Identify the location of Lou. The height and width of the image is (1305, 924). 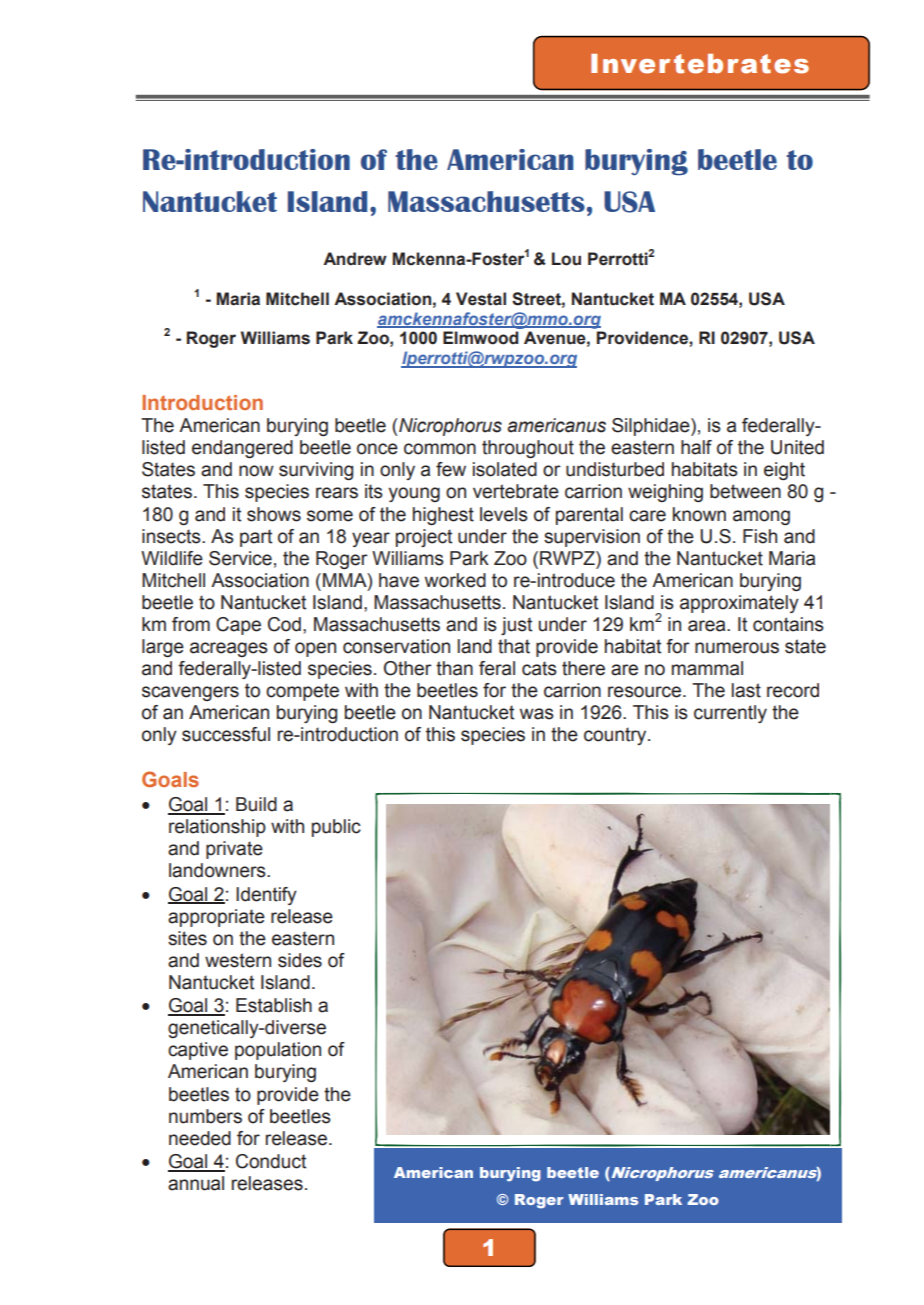
(566, 259).
